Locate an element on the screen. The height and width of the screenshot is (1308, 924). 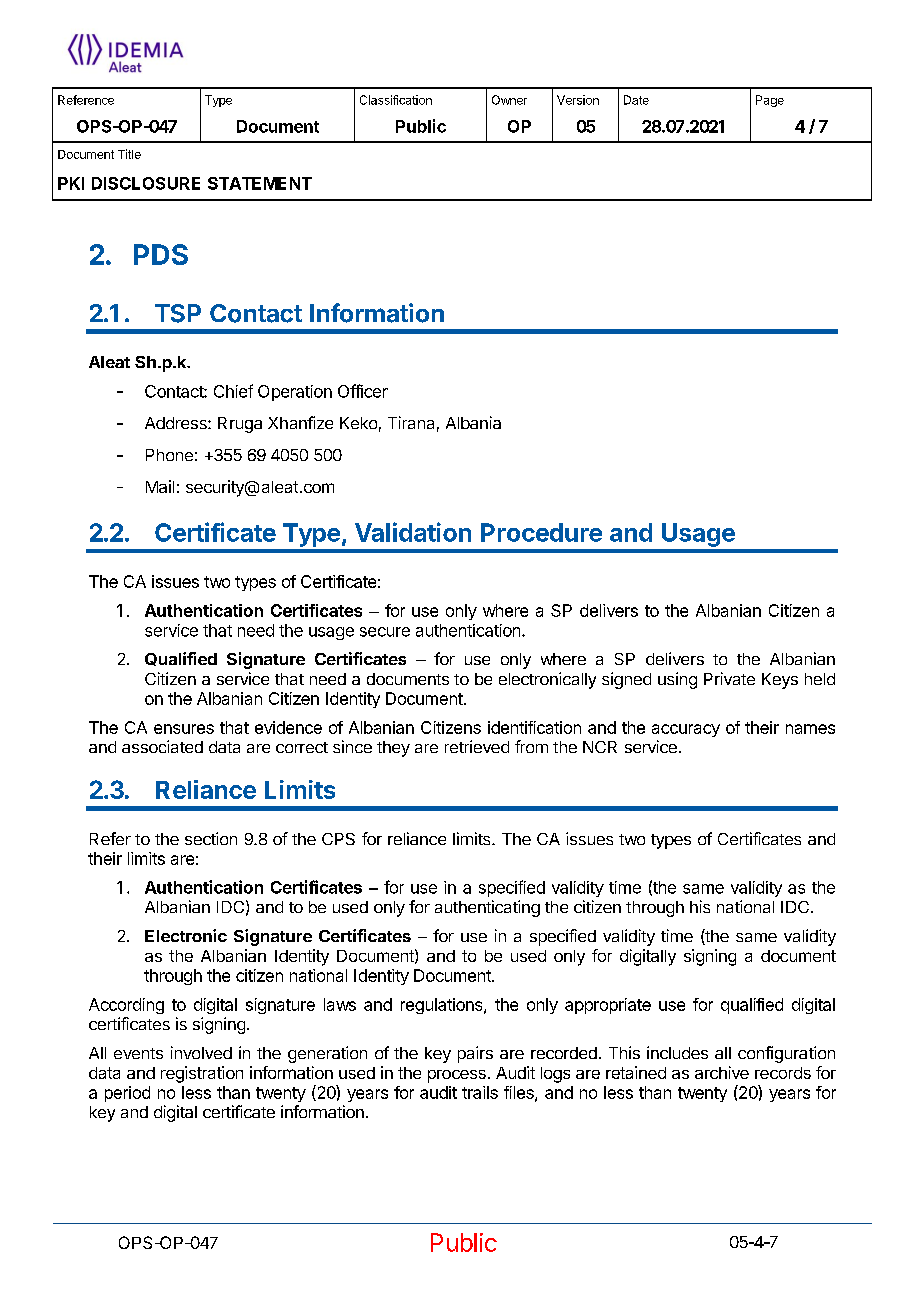
Mail is located at coordinates (160, 486).
